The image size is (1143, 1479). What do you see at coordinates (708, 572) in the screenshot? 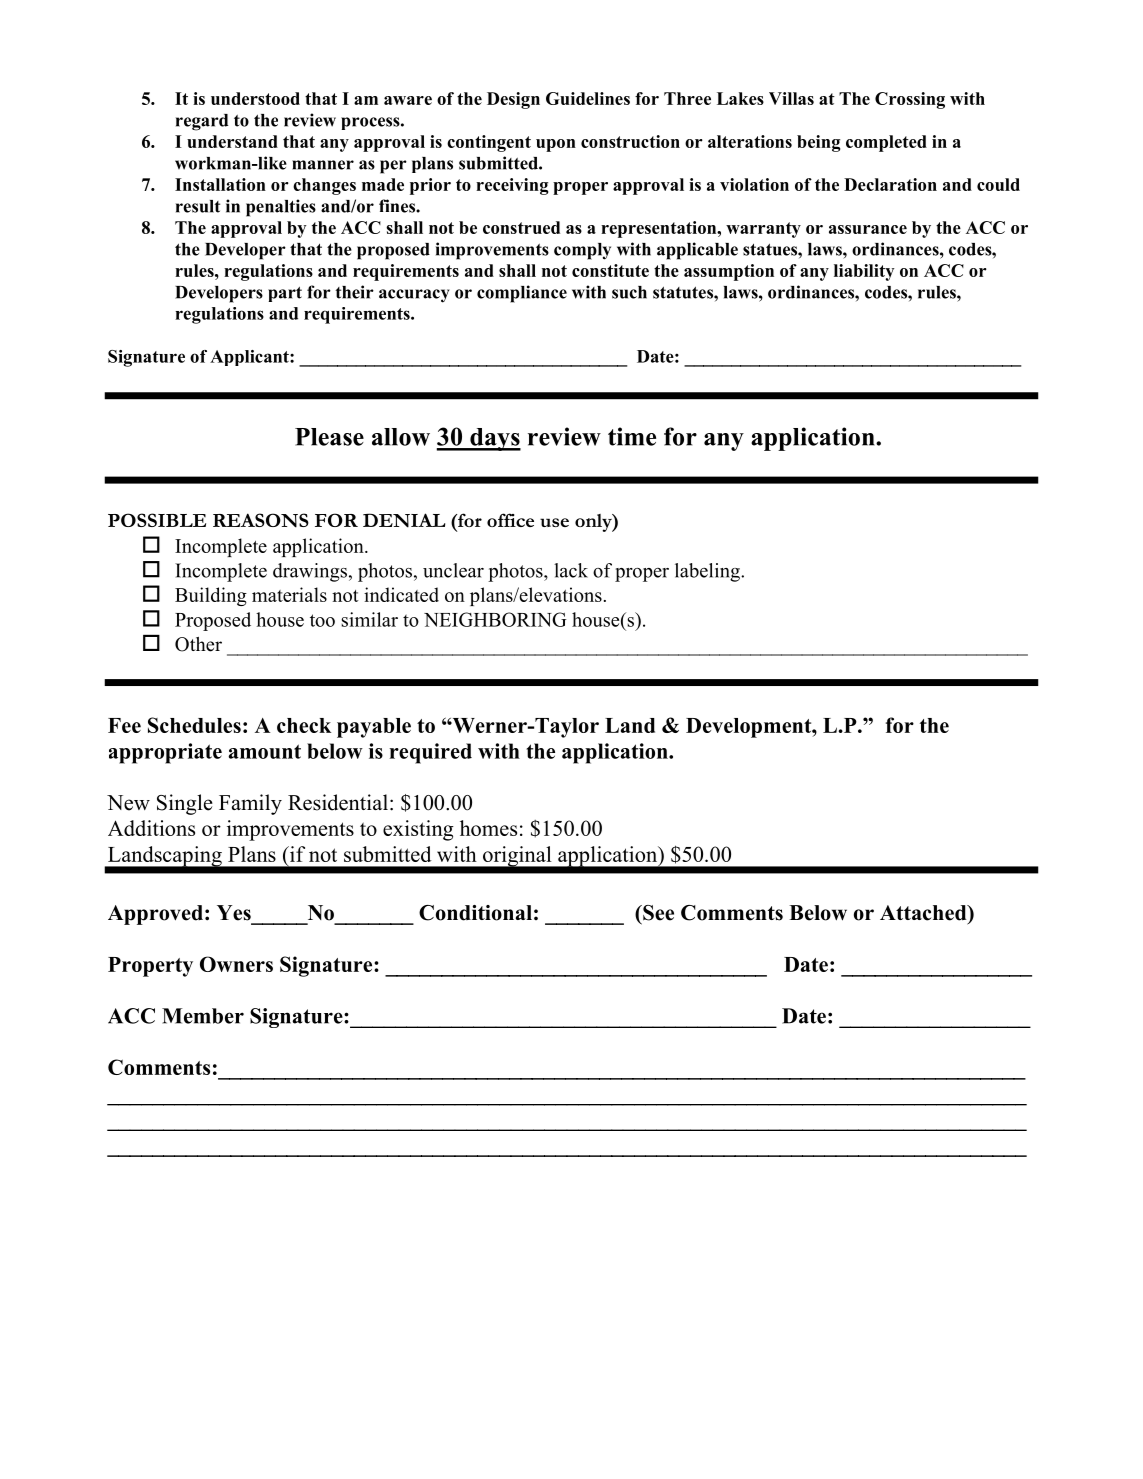
I see `labeling` at bounding box center [708, 572].
